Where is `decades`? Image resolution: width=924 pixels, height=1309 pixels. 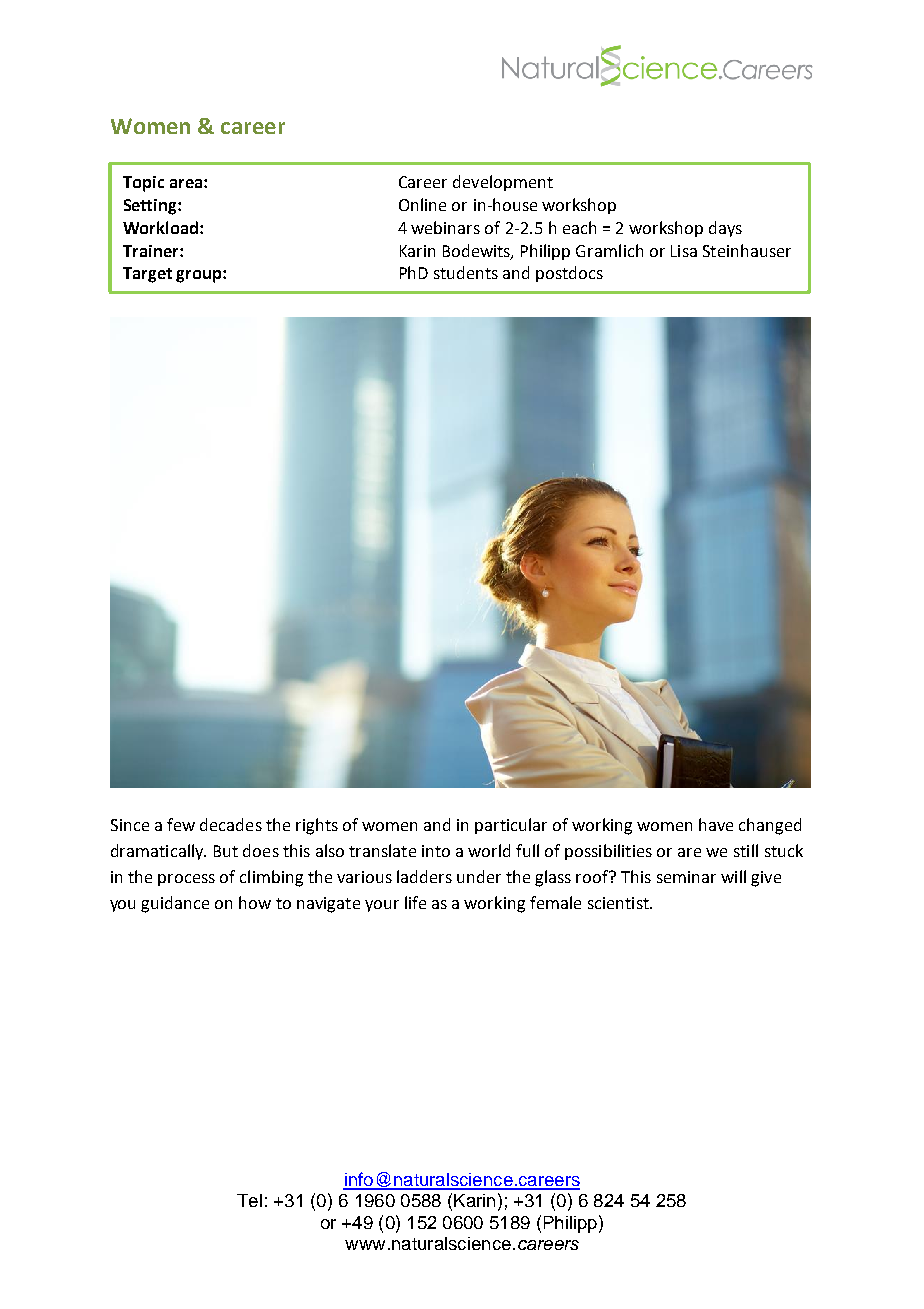 decades is located at coordinates (231, 824).
